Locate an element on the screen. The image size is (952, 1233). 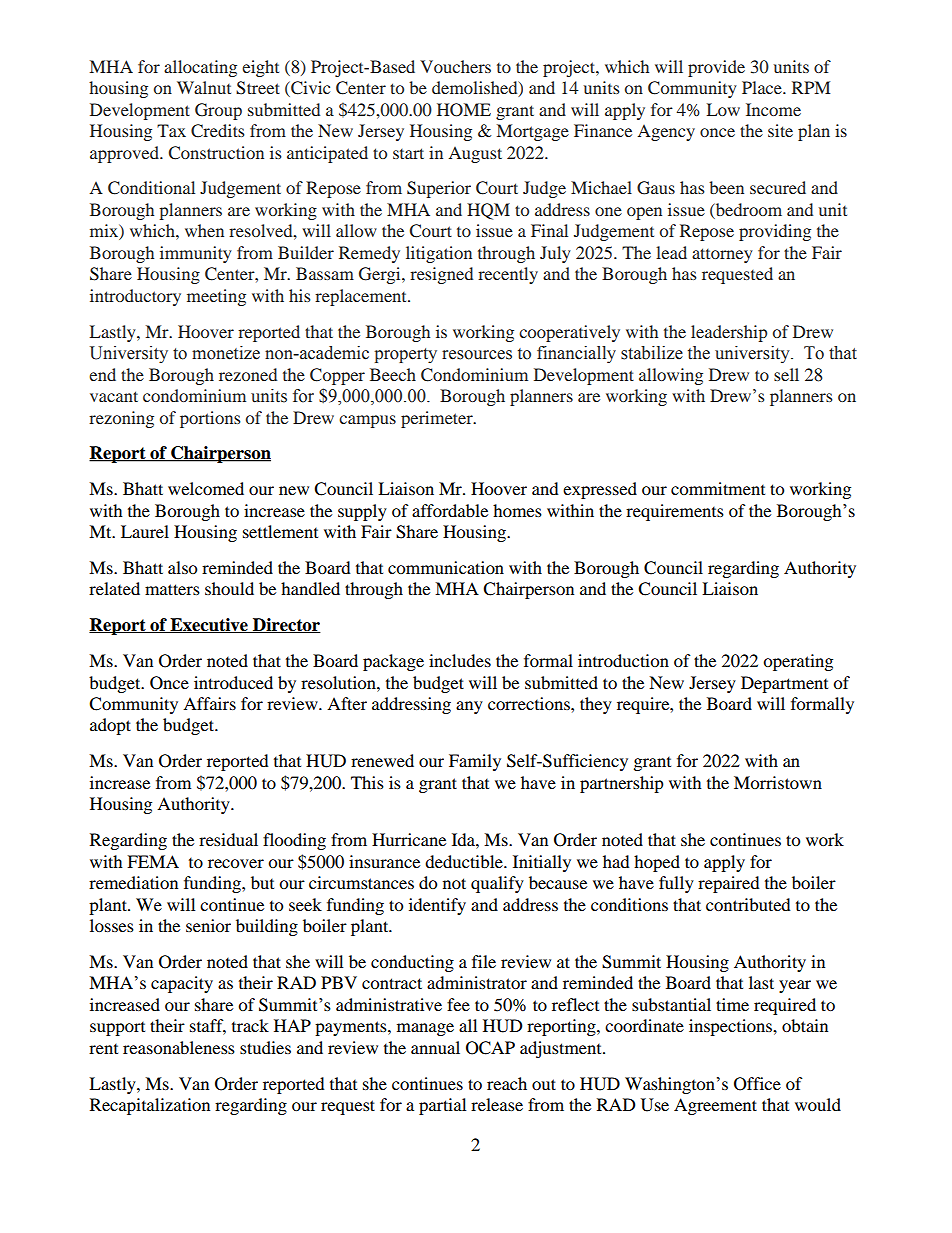
resources is located at coordinates (477, 355).
